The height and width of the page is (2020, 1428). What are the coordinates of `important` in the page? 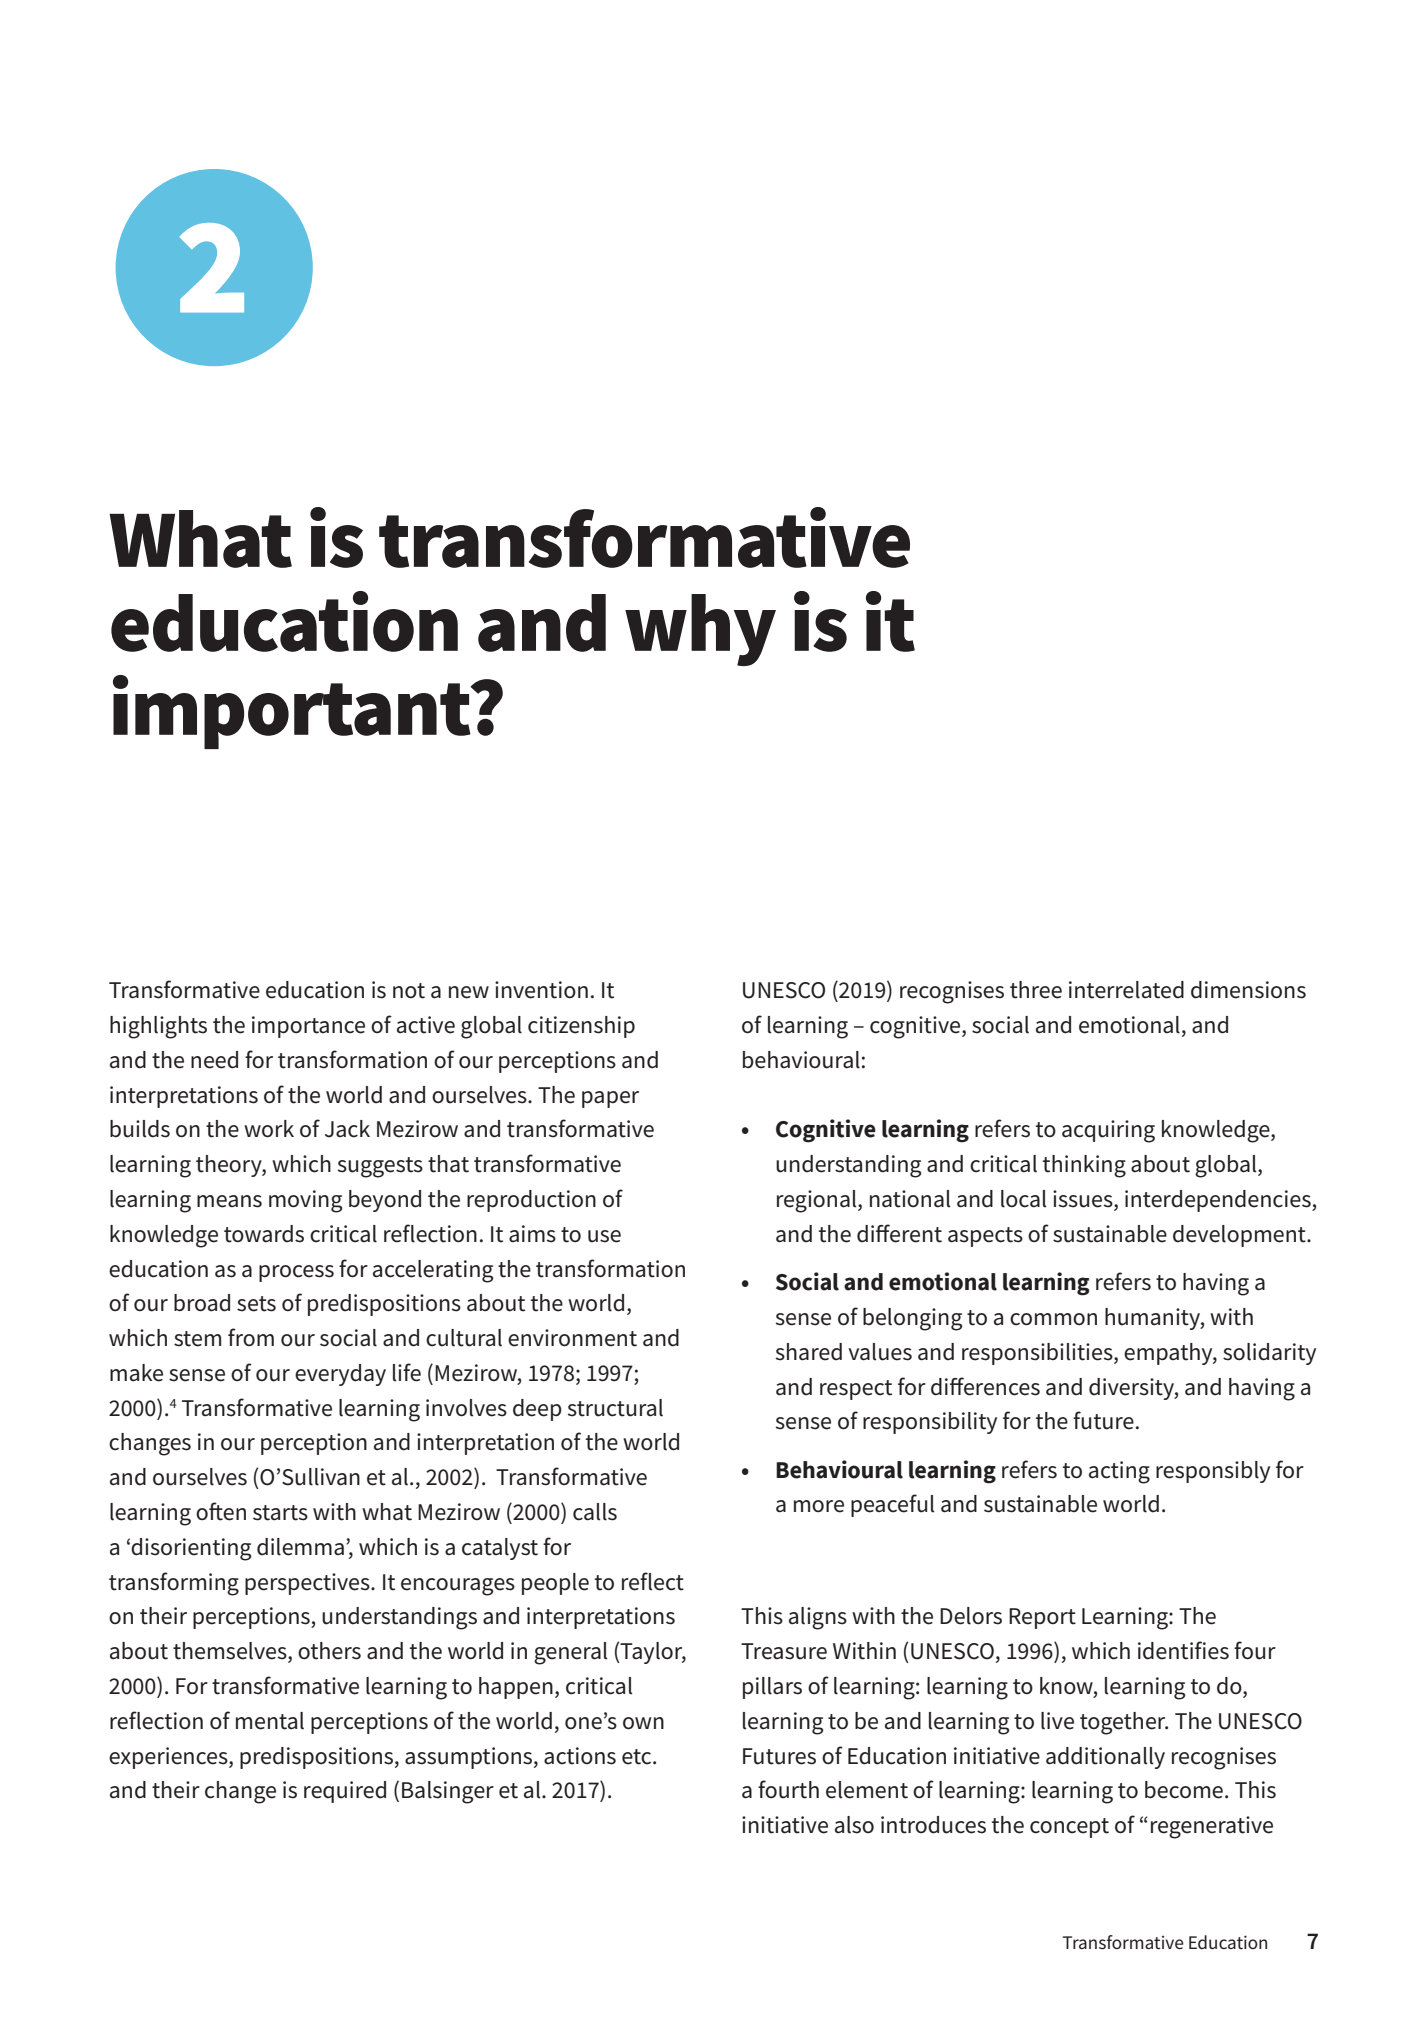 It's located at (293, 712).
